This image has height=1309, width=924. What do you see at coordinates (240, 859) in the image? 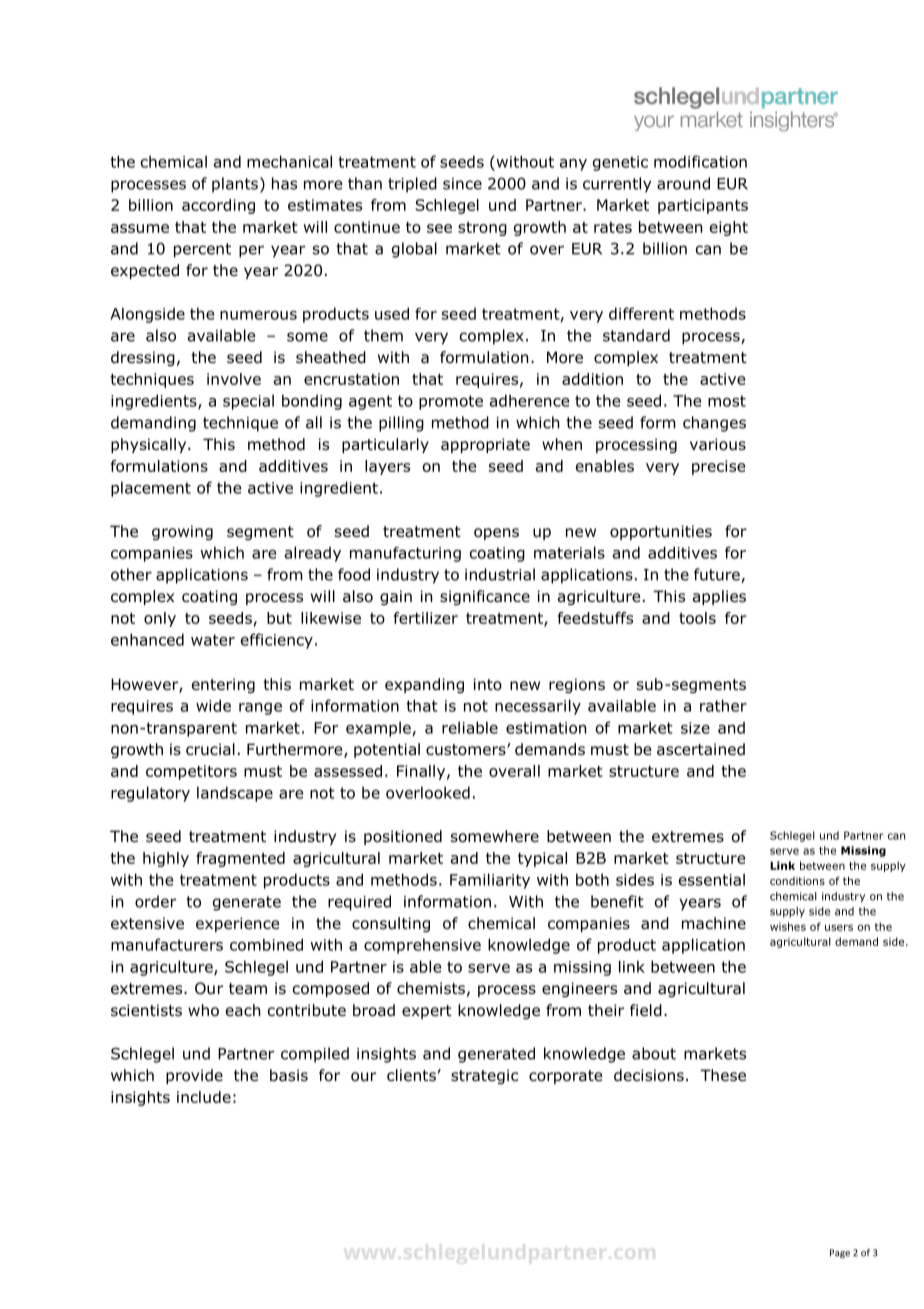
I see `fragmented` at bounding box center [240, 859].
